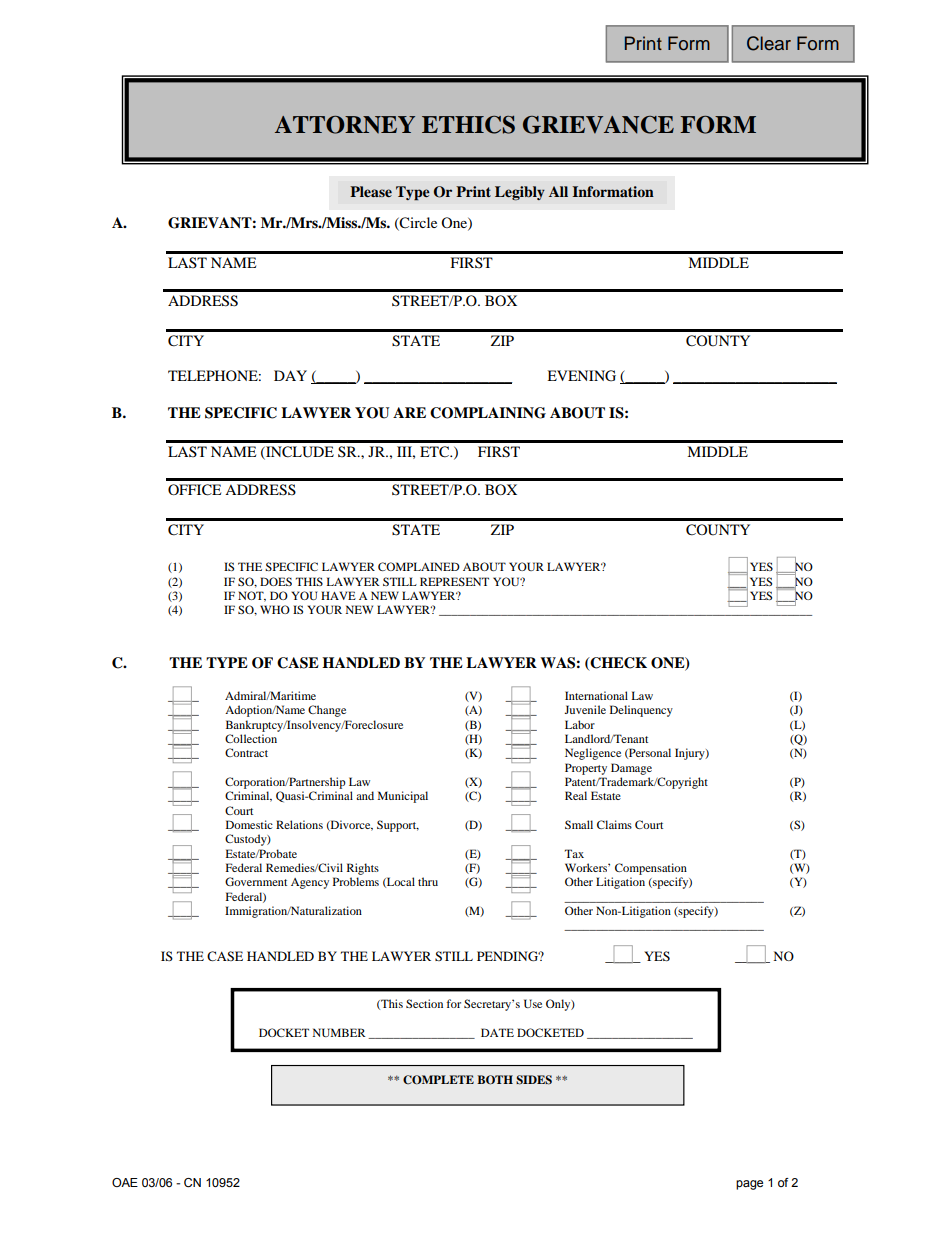 Image resolution: width=952 pixels, height=1233 pixels. Describe the element at coordinates (598, 125) in the screenshot. I see `GRIEVANCE` at that location.
